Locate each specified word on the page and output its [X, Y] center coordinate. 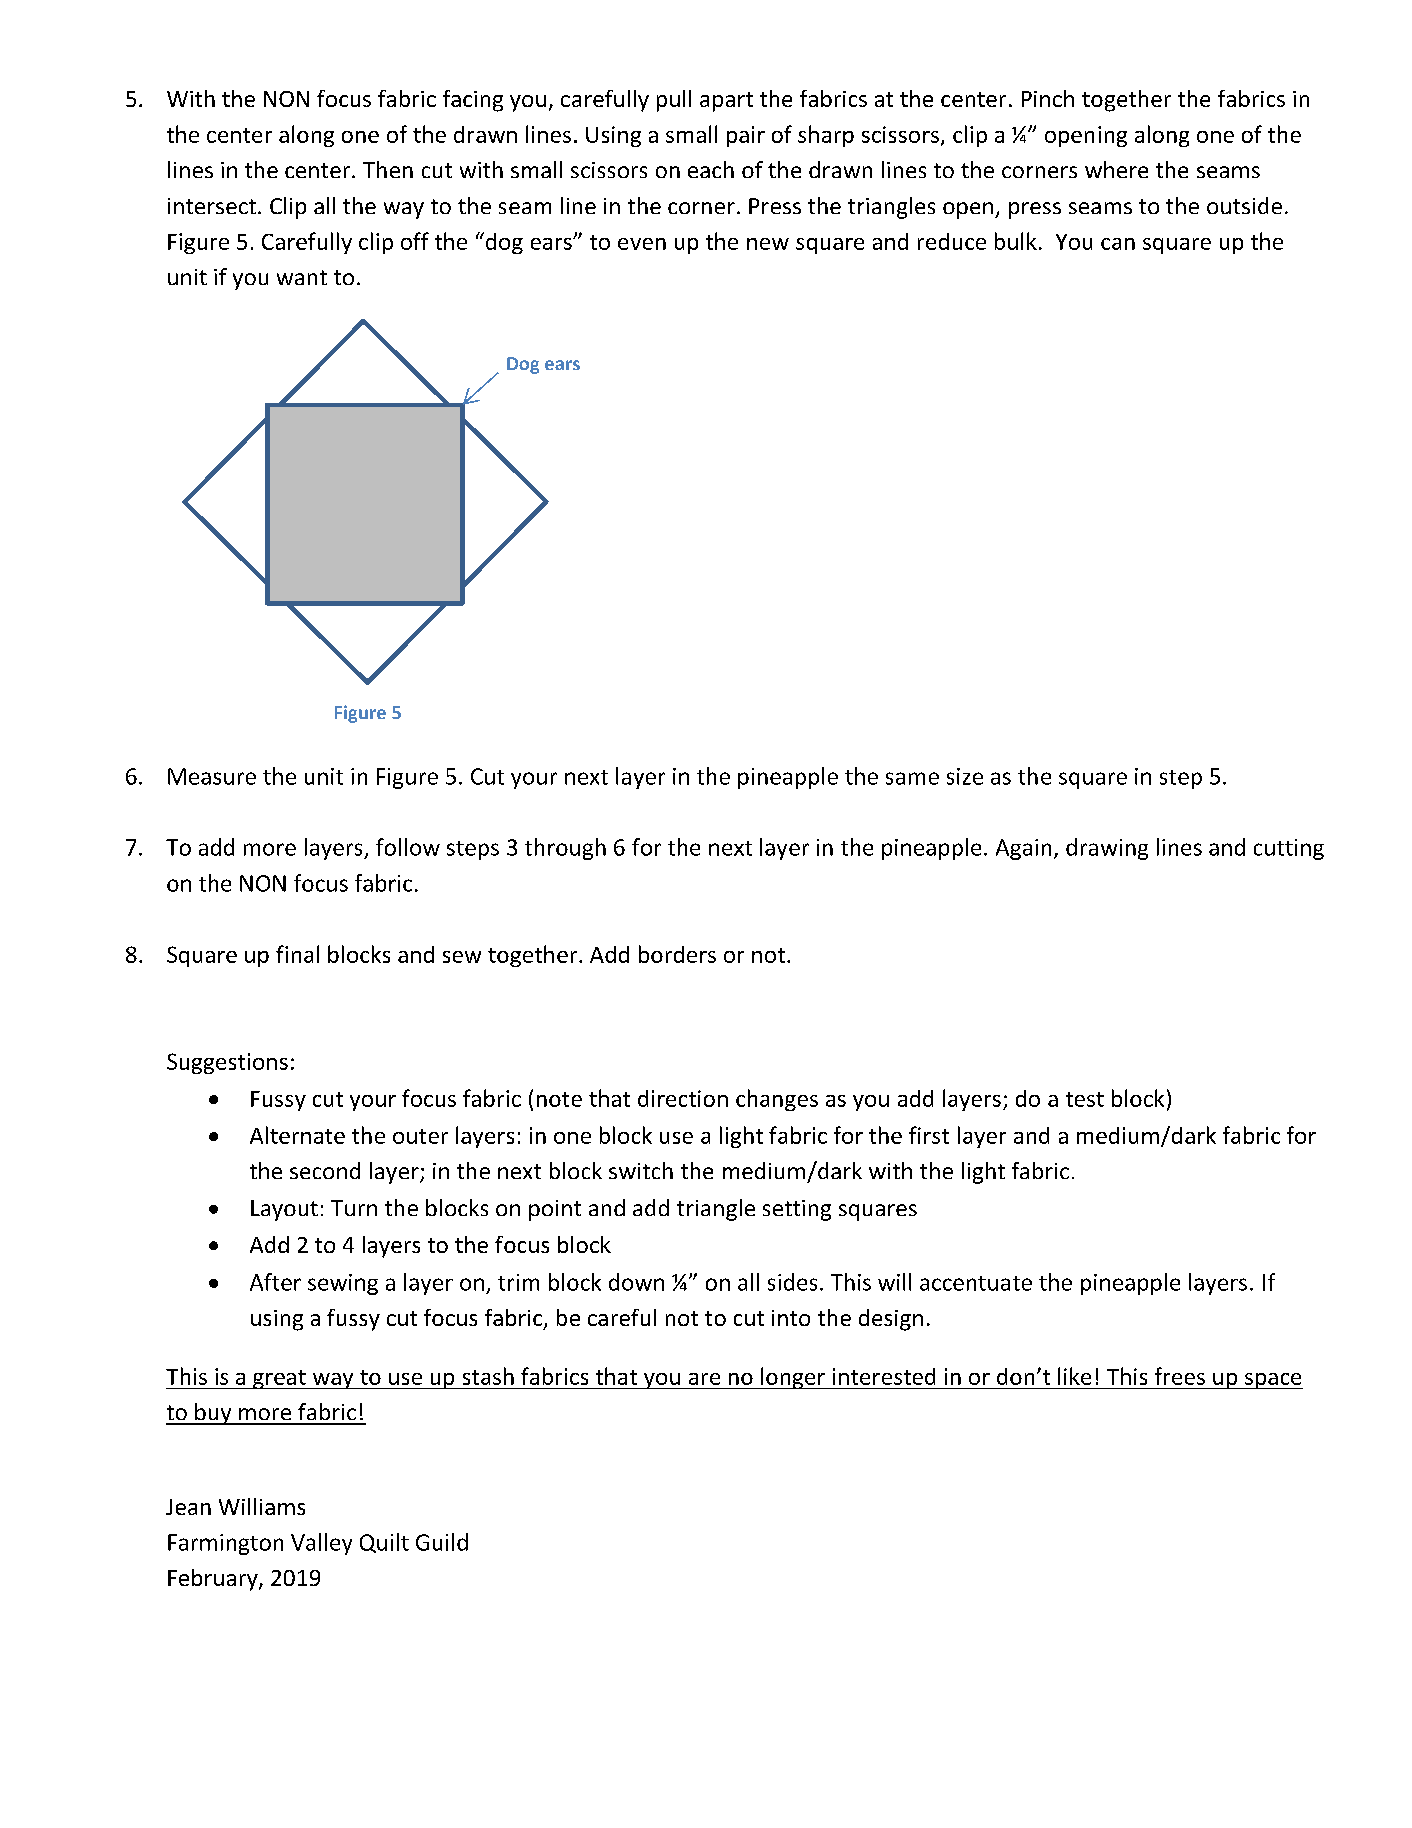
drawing [1107, 849]
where [1116, 169]
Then [388, 169]
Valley [321, 1544]
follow [408, 847]
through [565, 849]
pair [746, 136]
